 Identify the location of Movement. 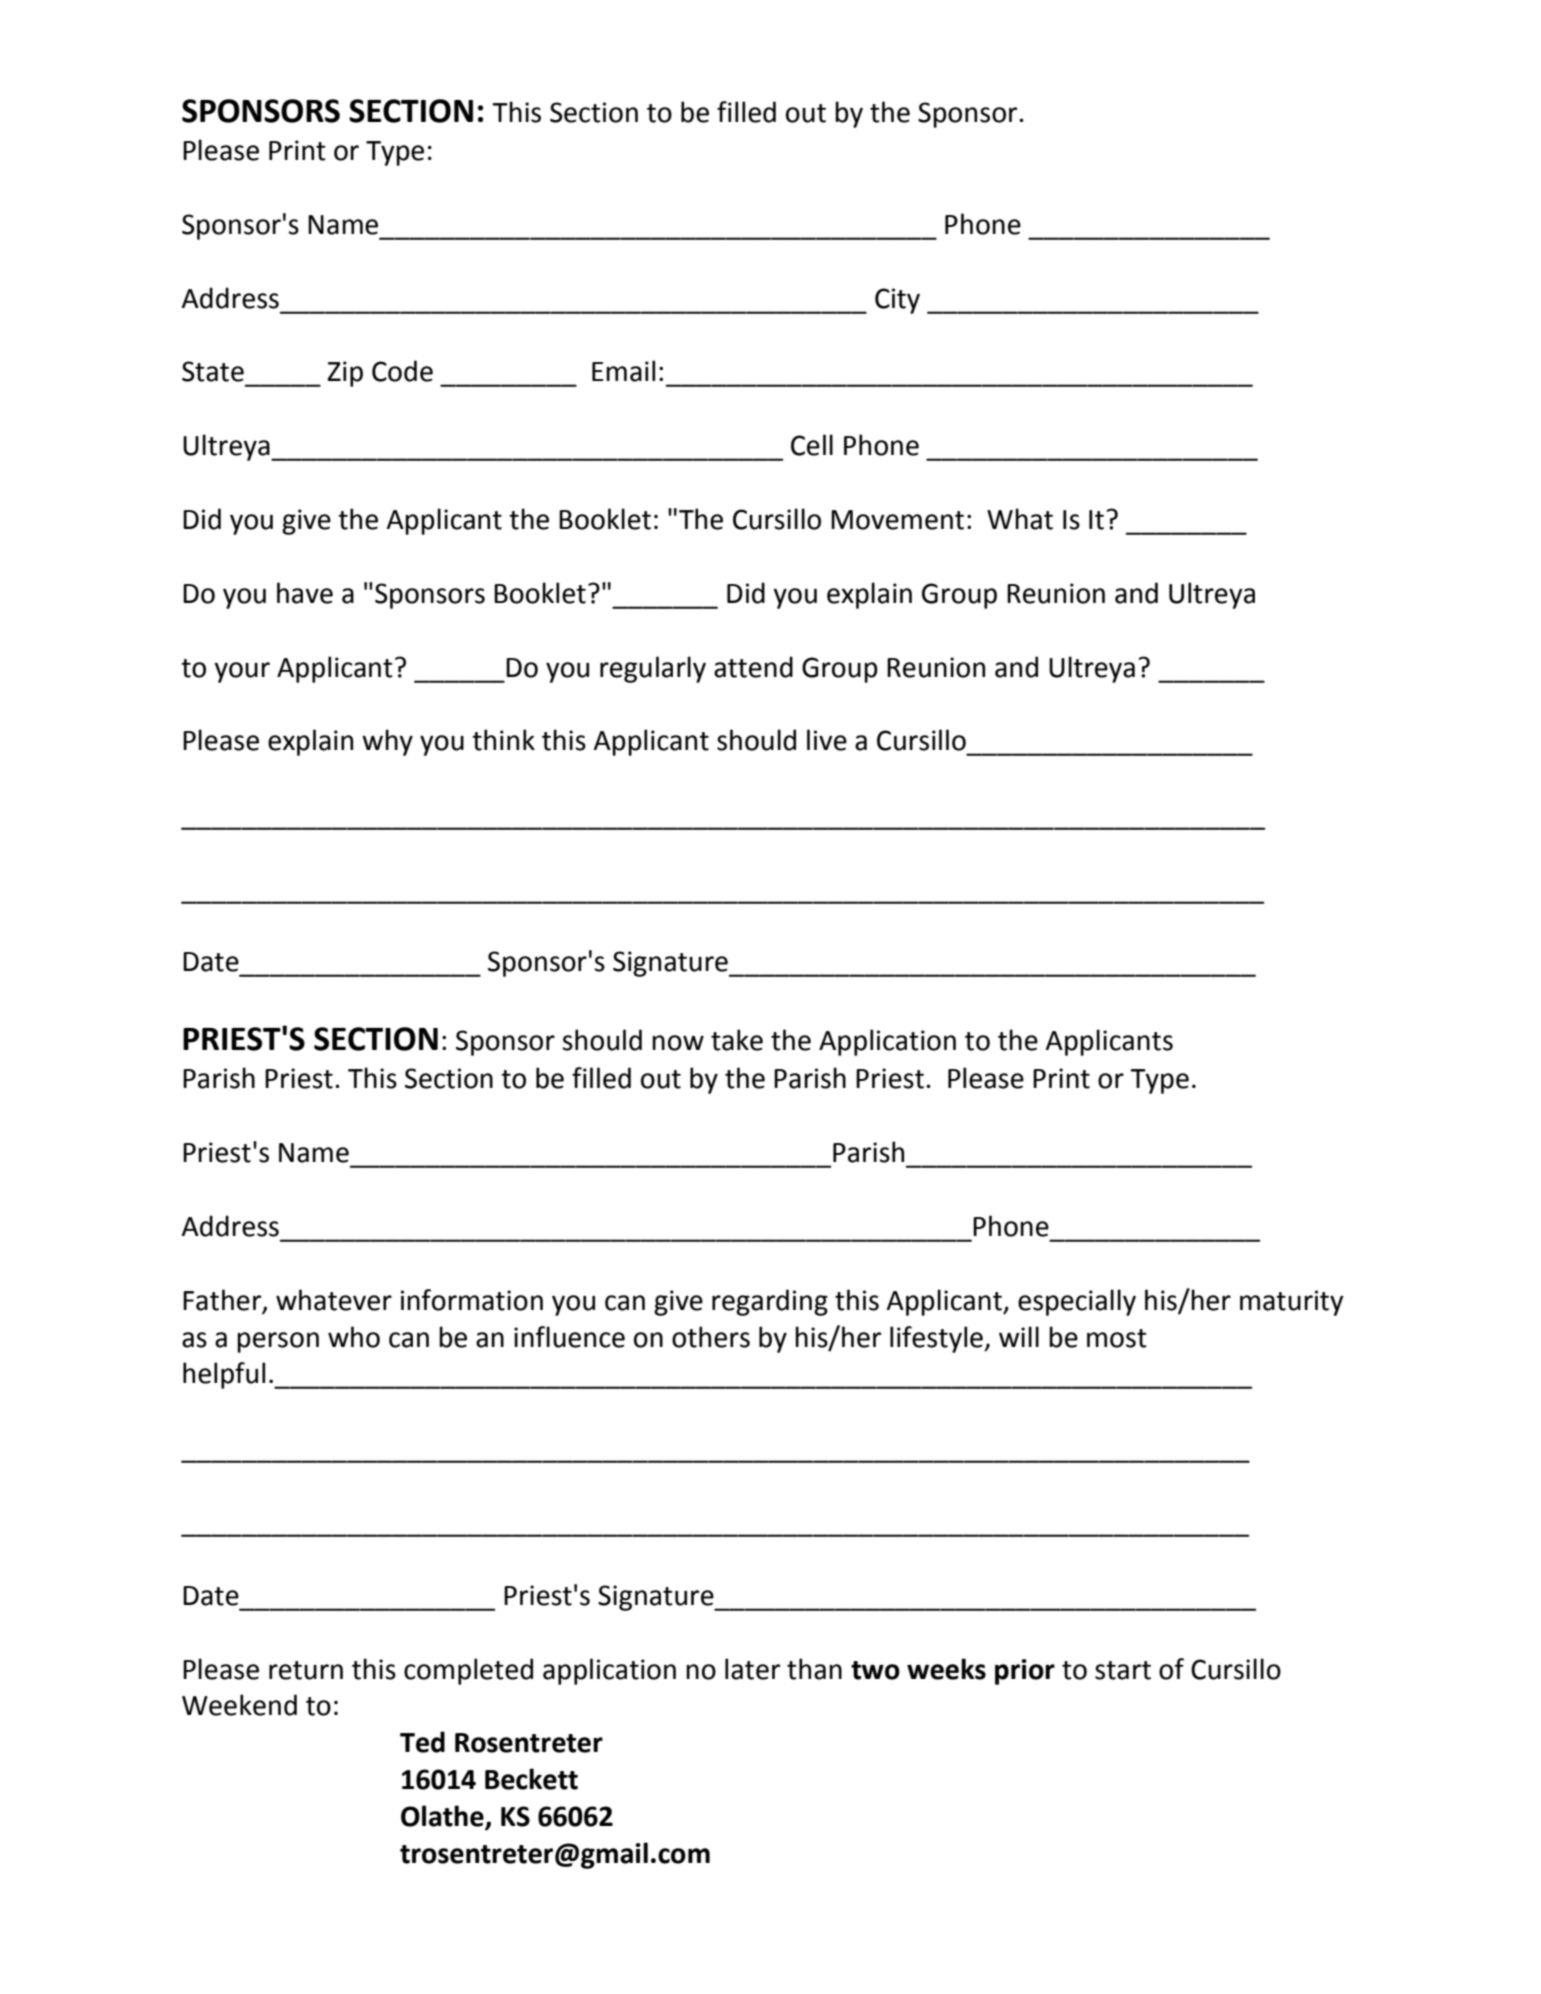
(897, 520).
